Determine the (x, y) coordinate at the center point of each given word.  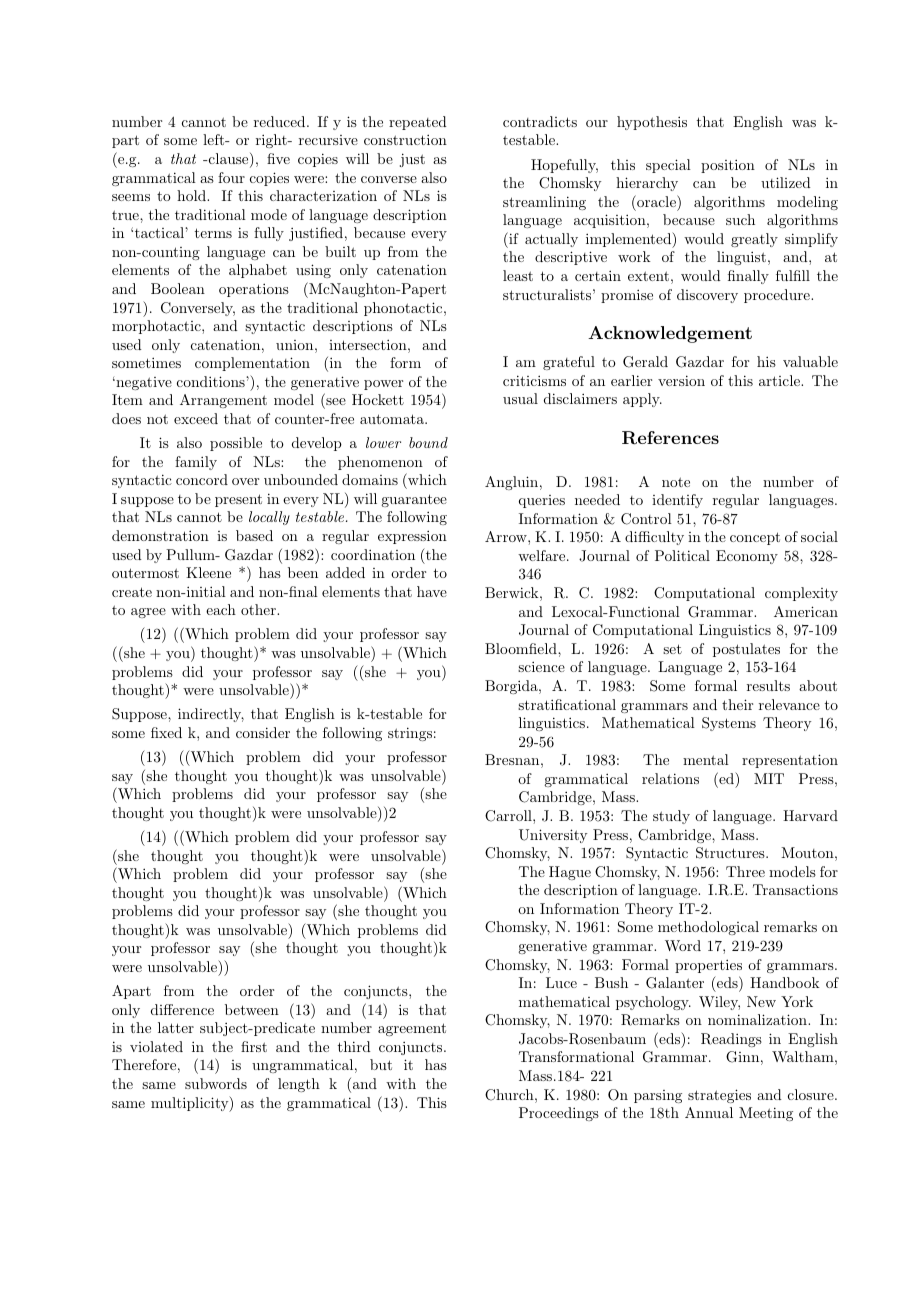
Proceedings (559, 1114)
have (432, 591)
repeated (418, 123)
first (254, 1046)
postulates (746, 650)
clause (228, 160)
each (221, 609)
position (728, 166)
